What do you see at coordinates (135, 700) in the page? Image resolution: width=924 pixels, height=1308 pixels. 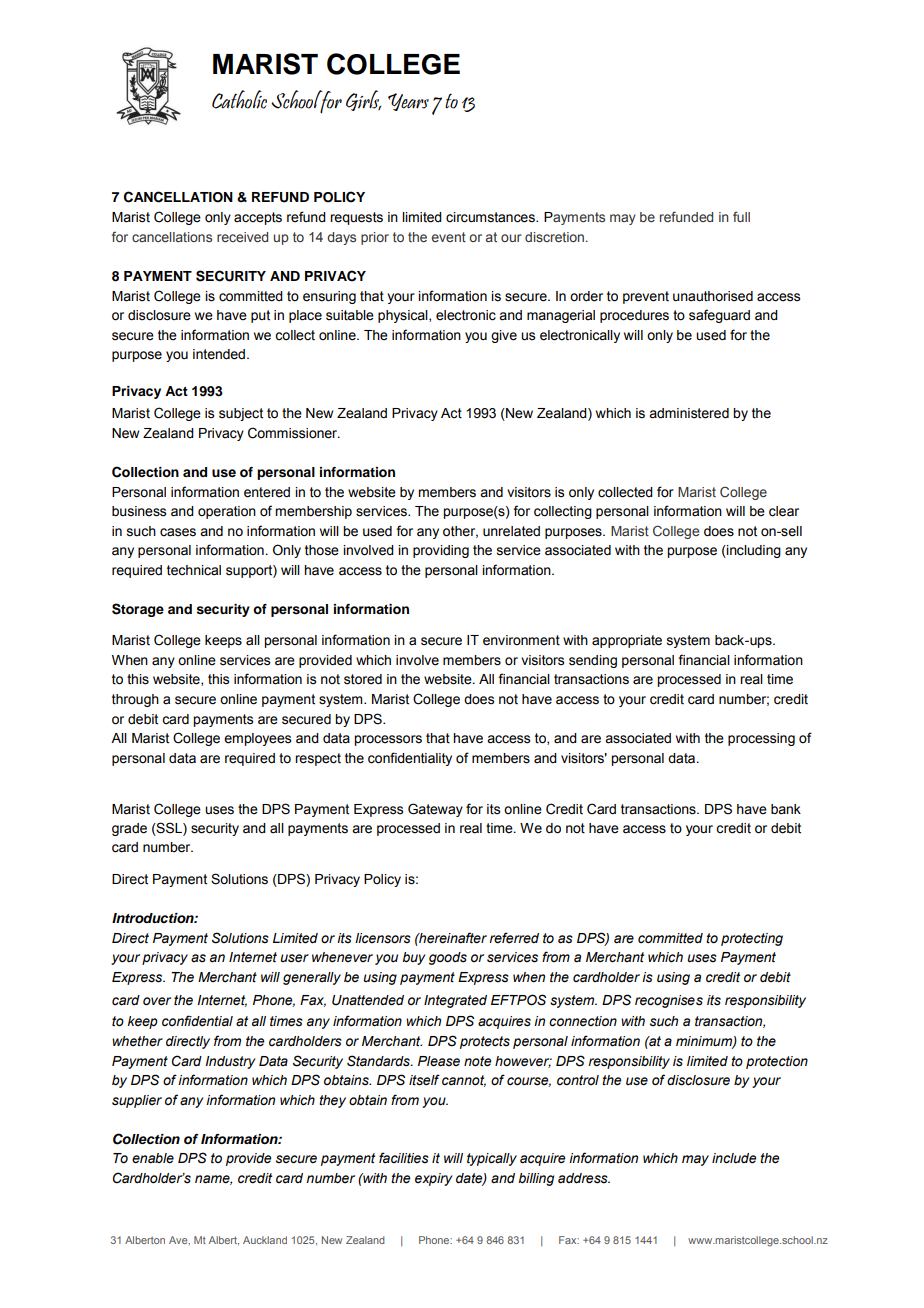 I see `through` at bounding box center [135, 700].
